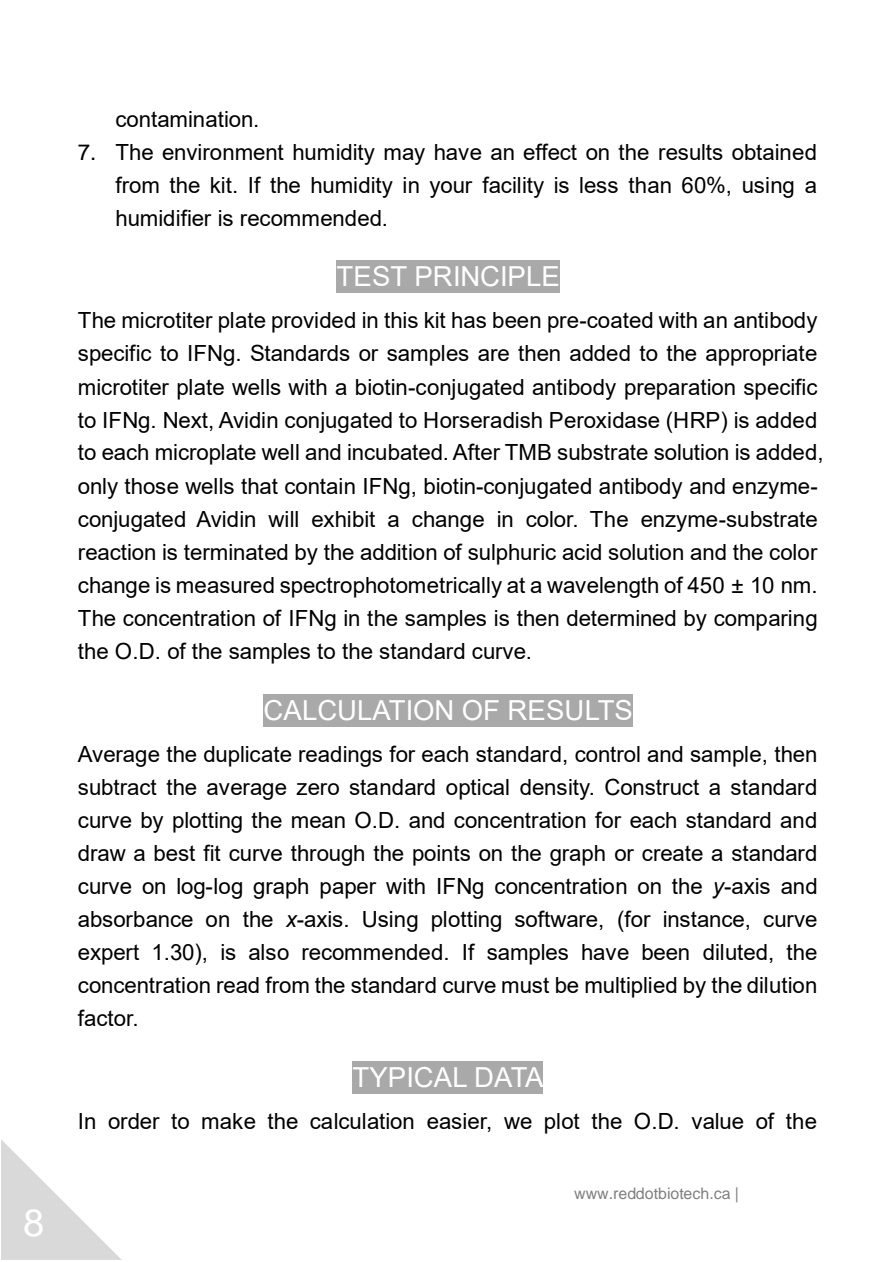  I want to click on order, so click(134, 1121).
